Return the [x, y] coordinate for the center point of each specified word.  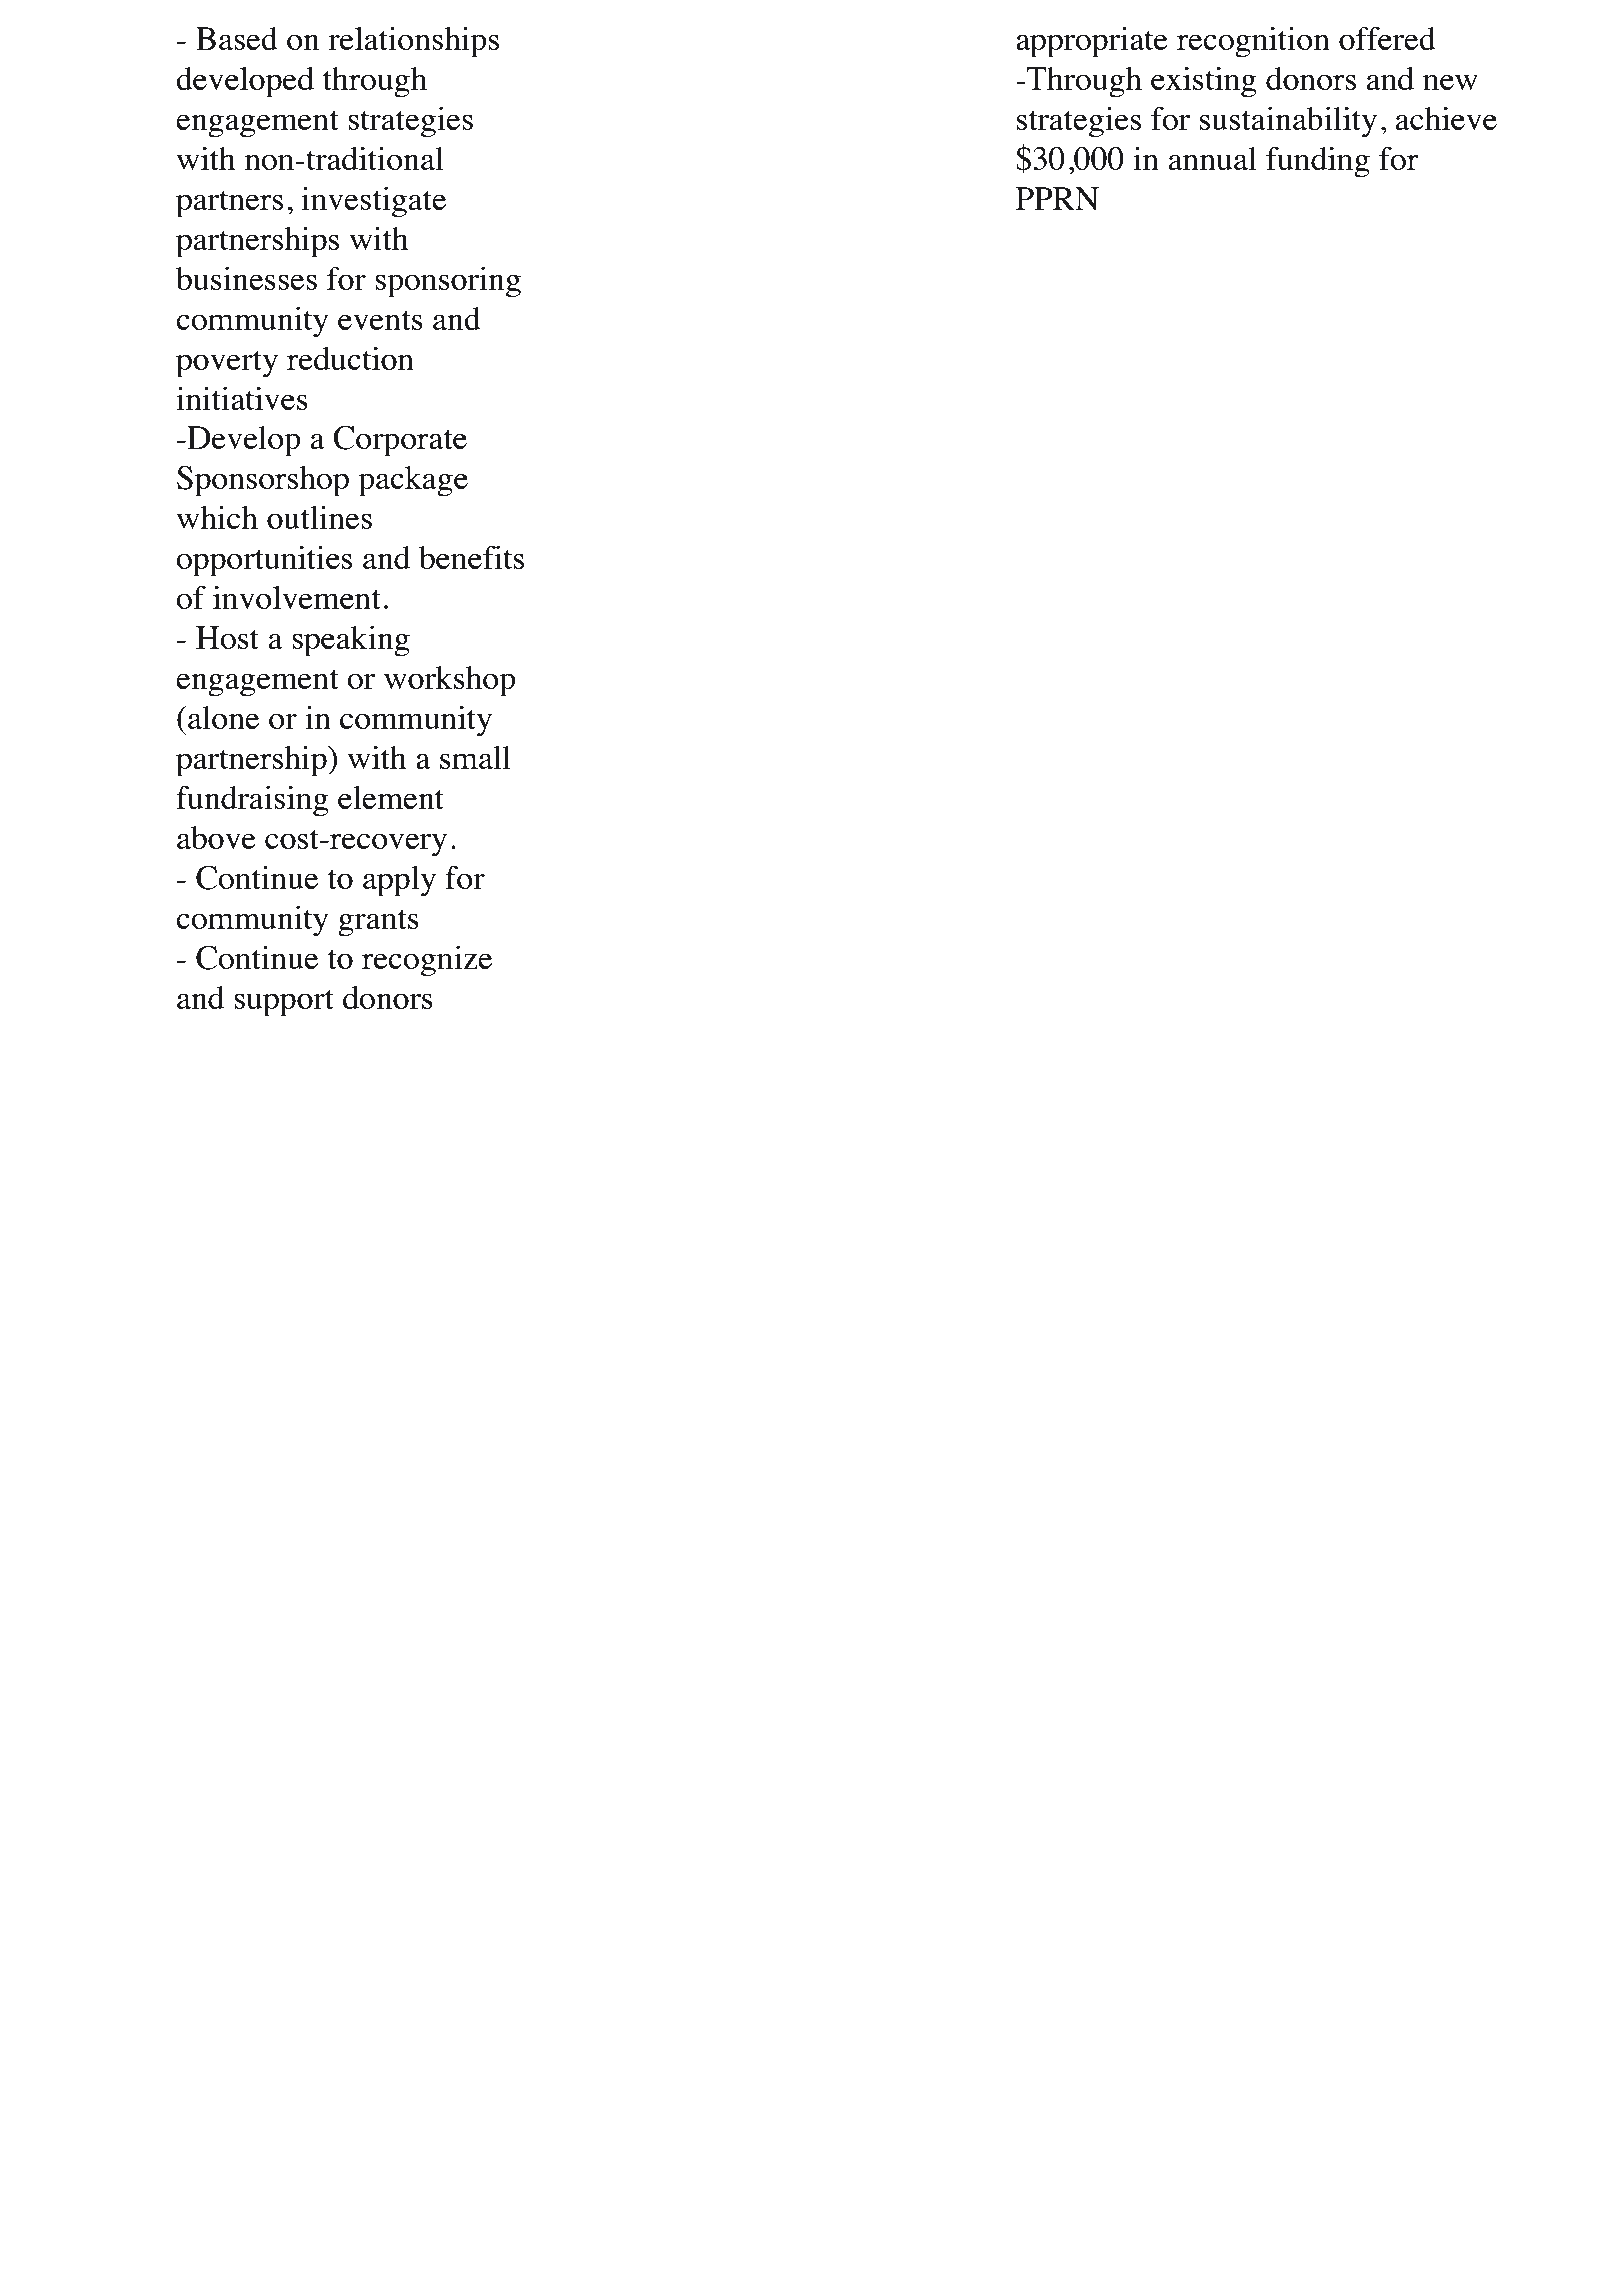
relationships [413, 42]
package [413, 481]
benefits [471, 557]
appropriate [1092, 42]
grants [378, 923]
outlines [319, 517]
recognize [427, 961]
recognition [1253, 42]
